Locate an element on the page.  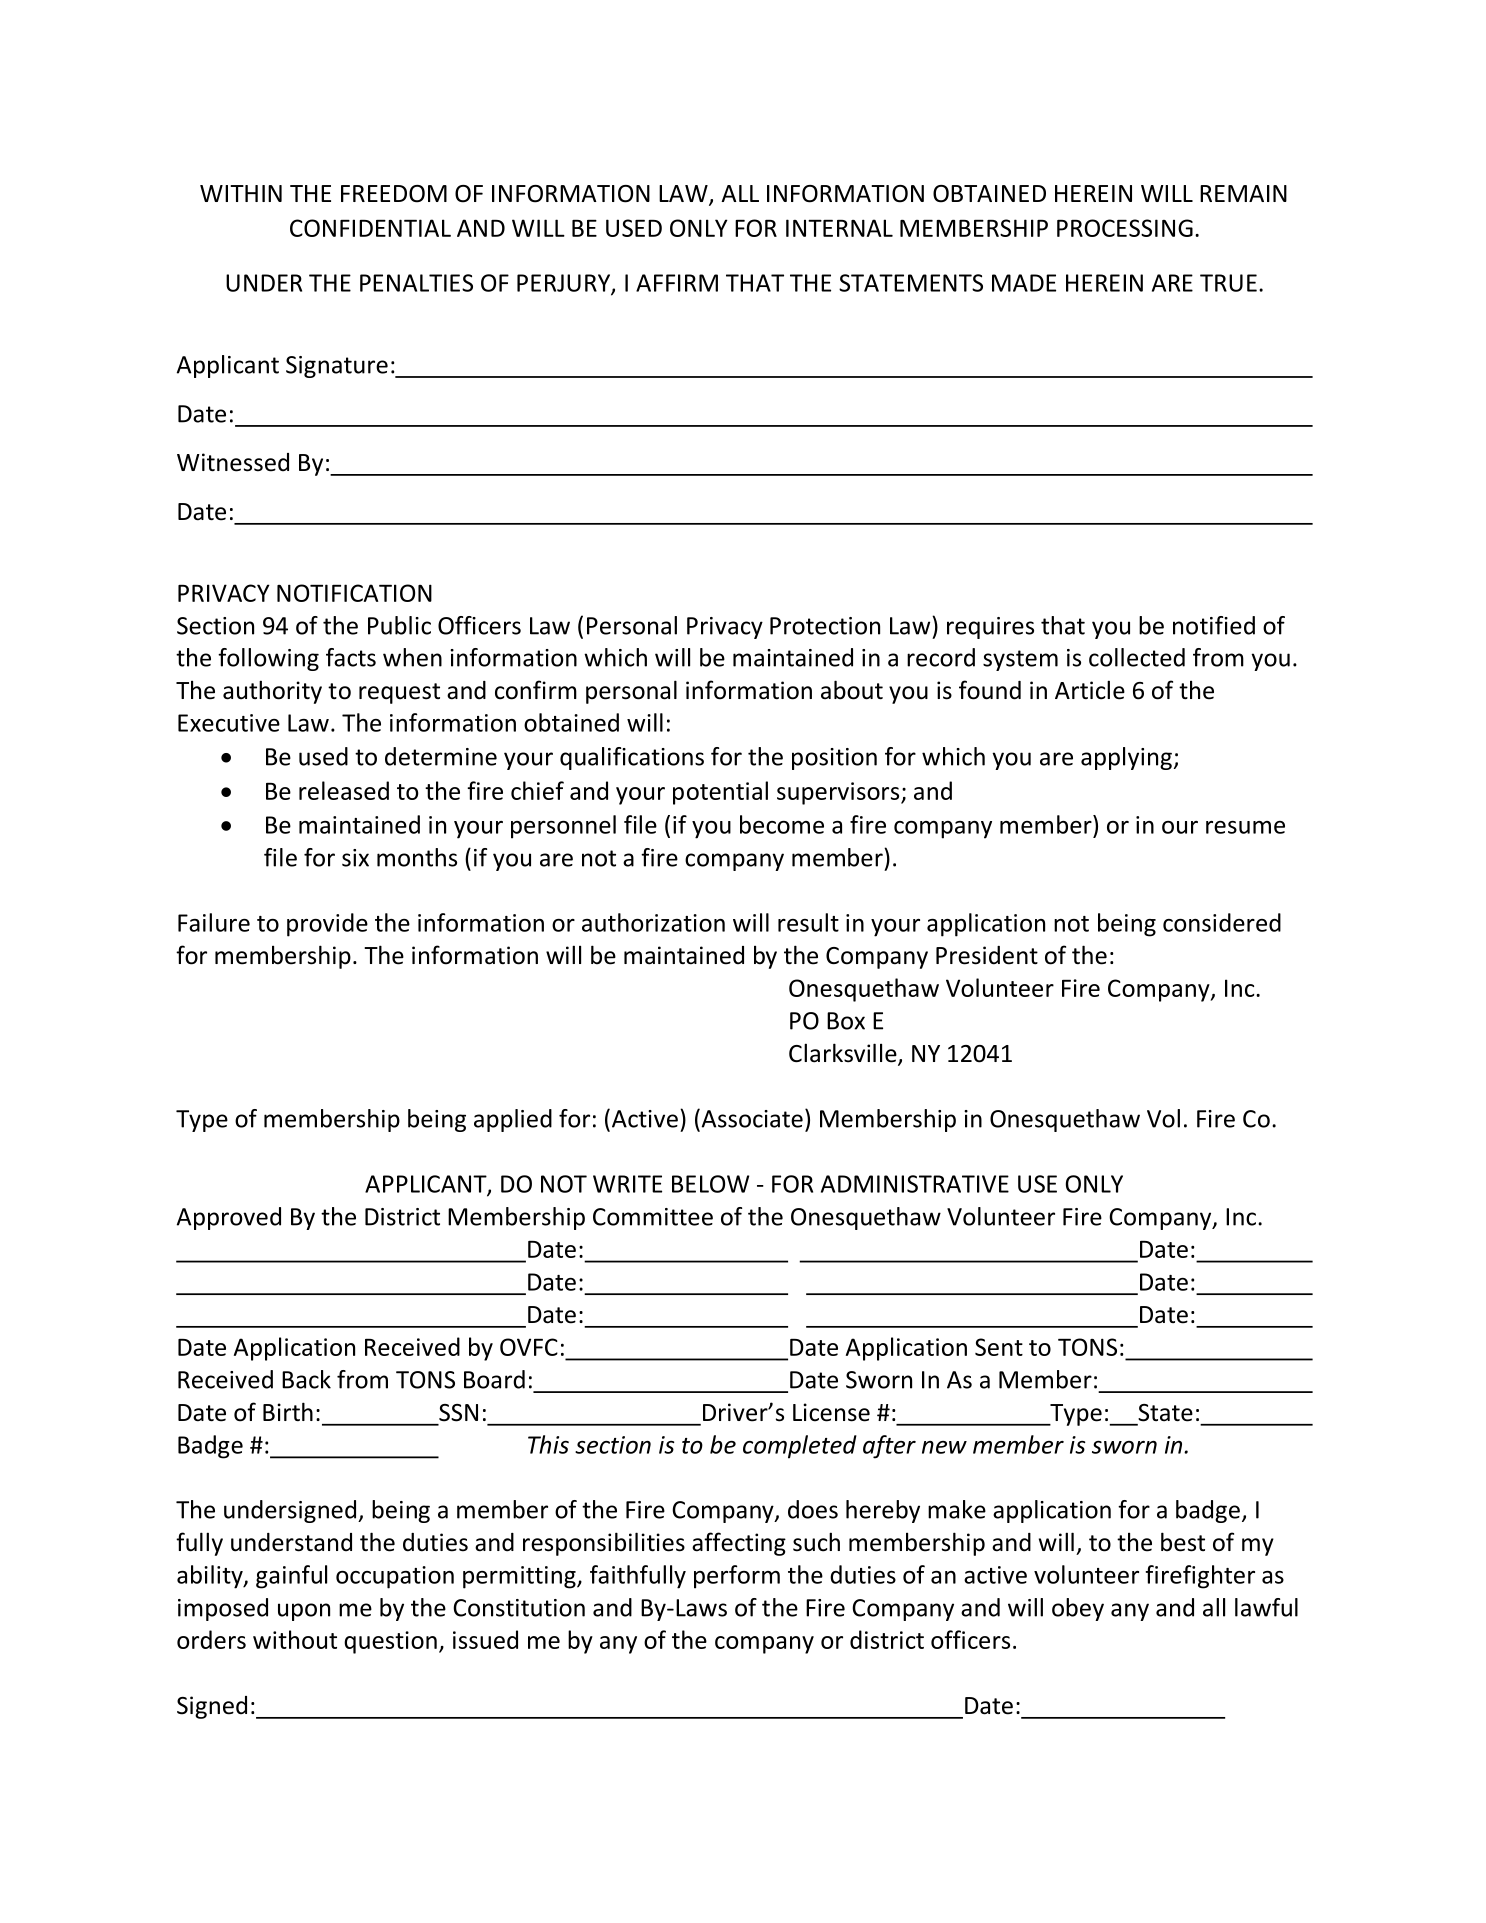
upon is located at coordinates (304, 1612).
